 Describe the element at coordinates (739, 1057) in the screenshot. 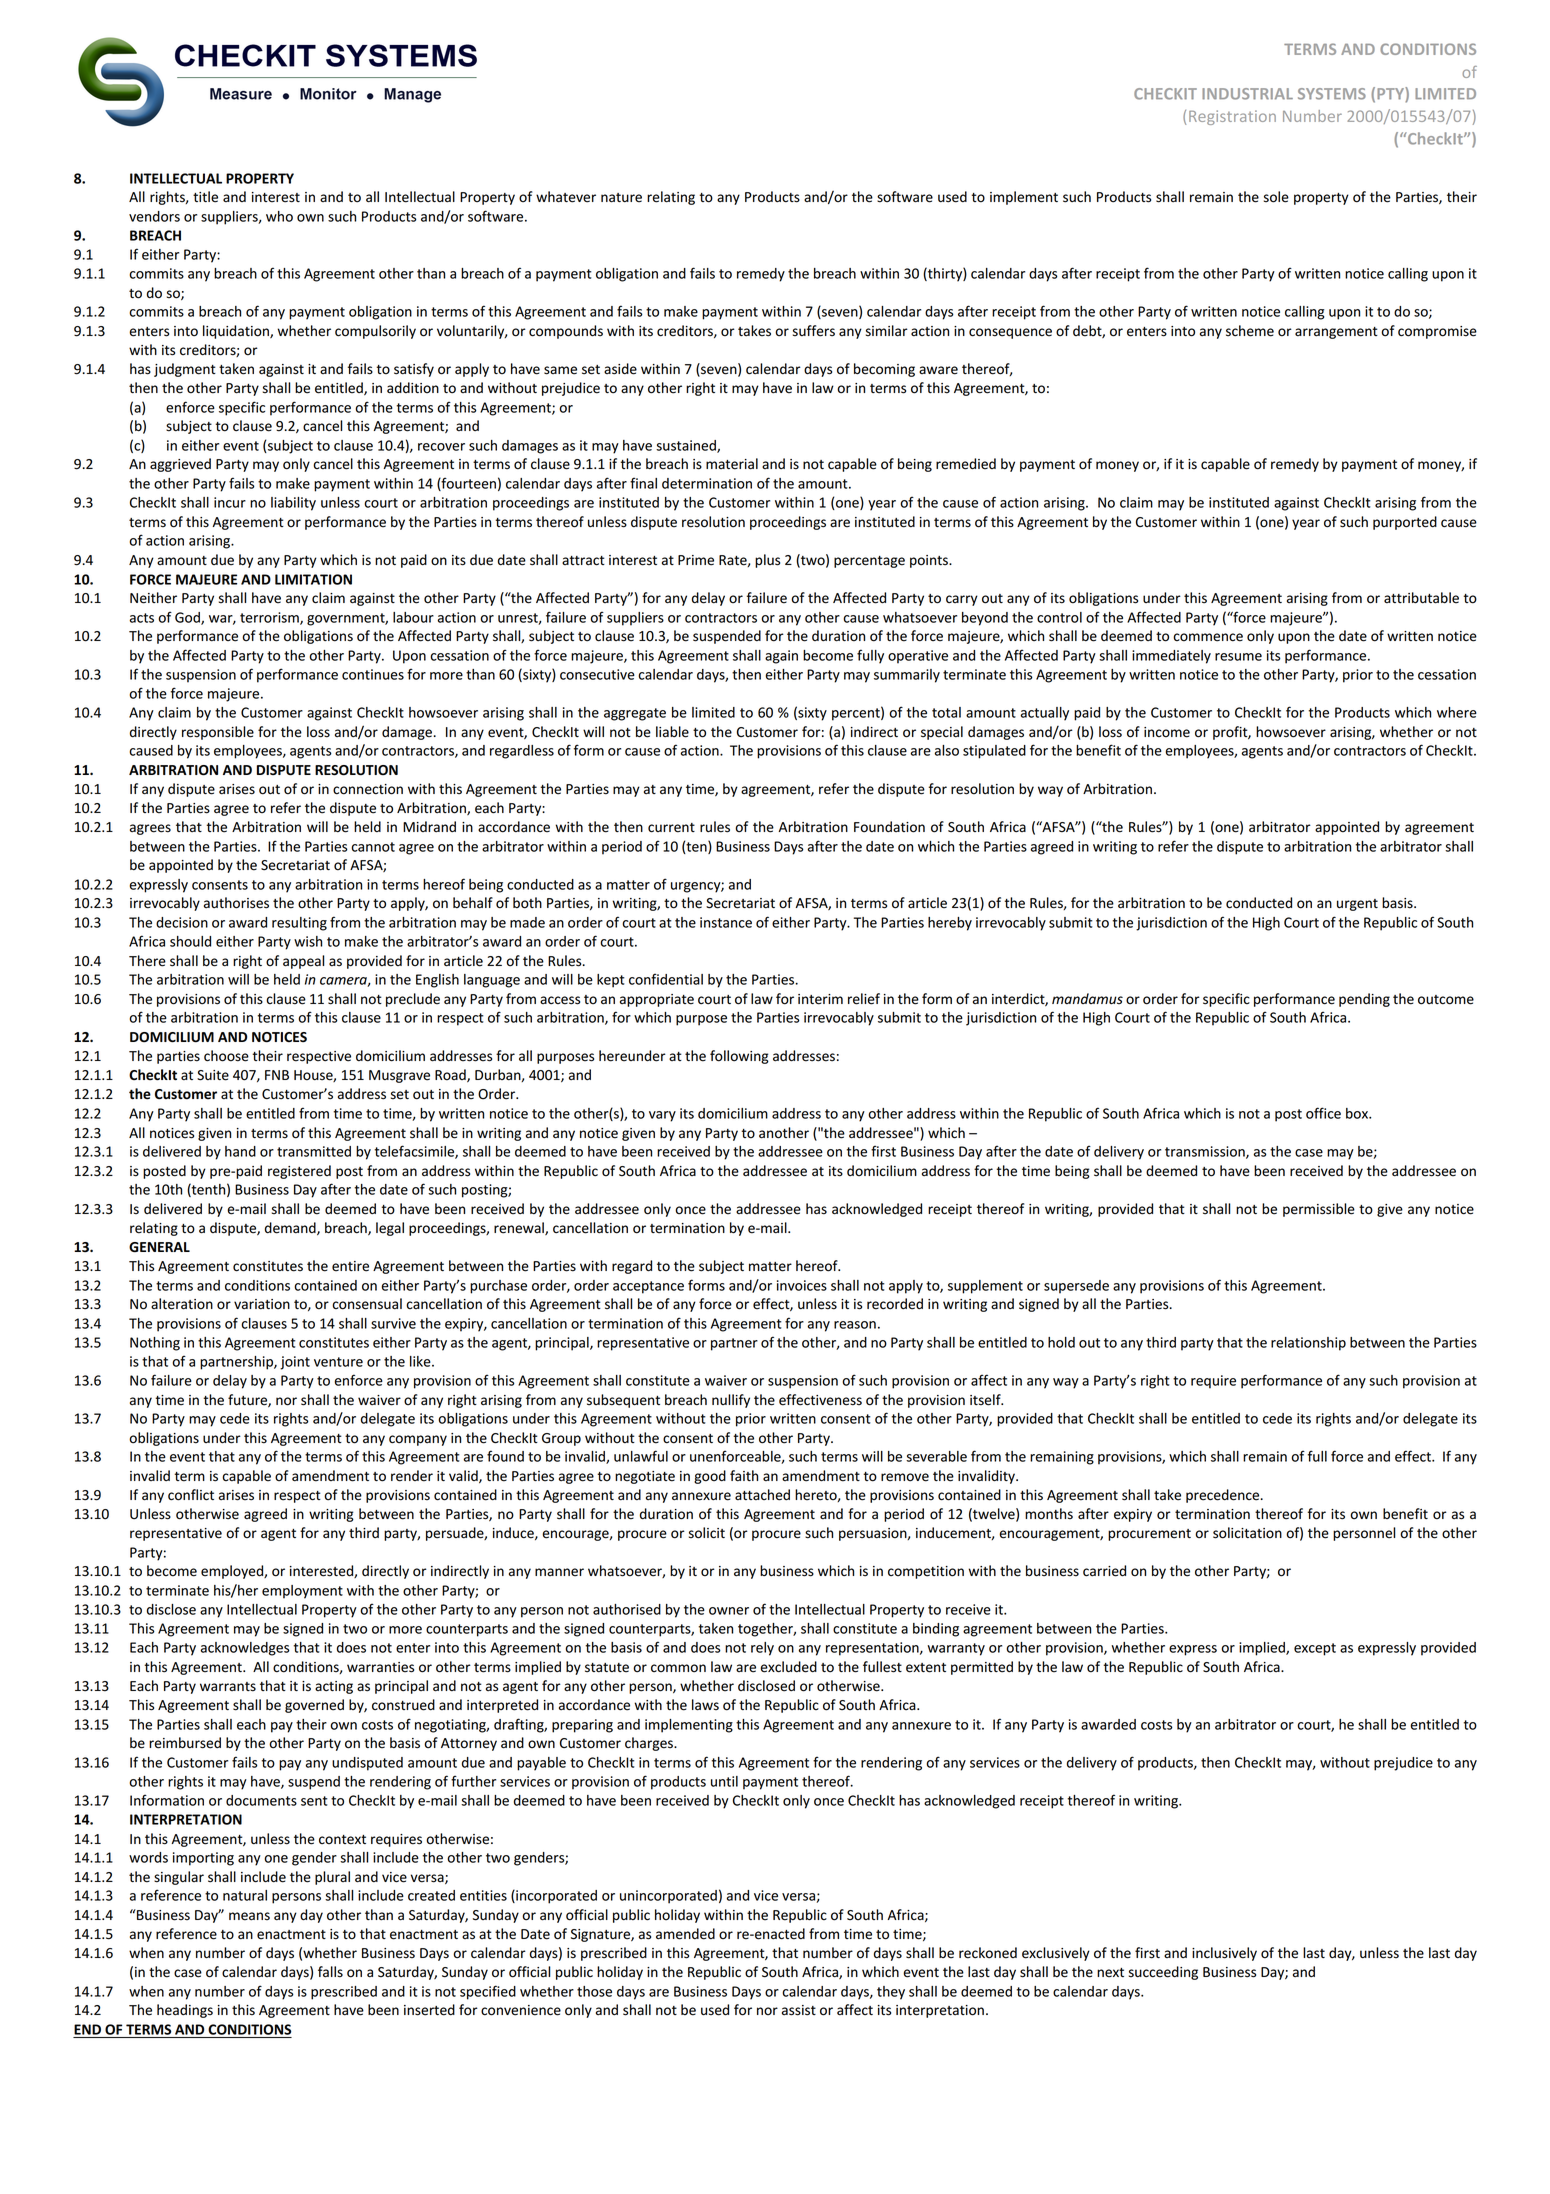

I see `following` at that location.
